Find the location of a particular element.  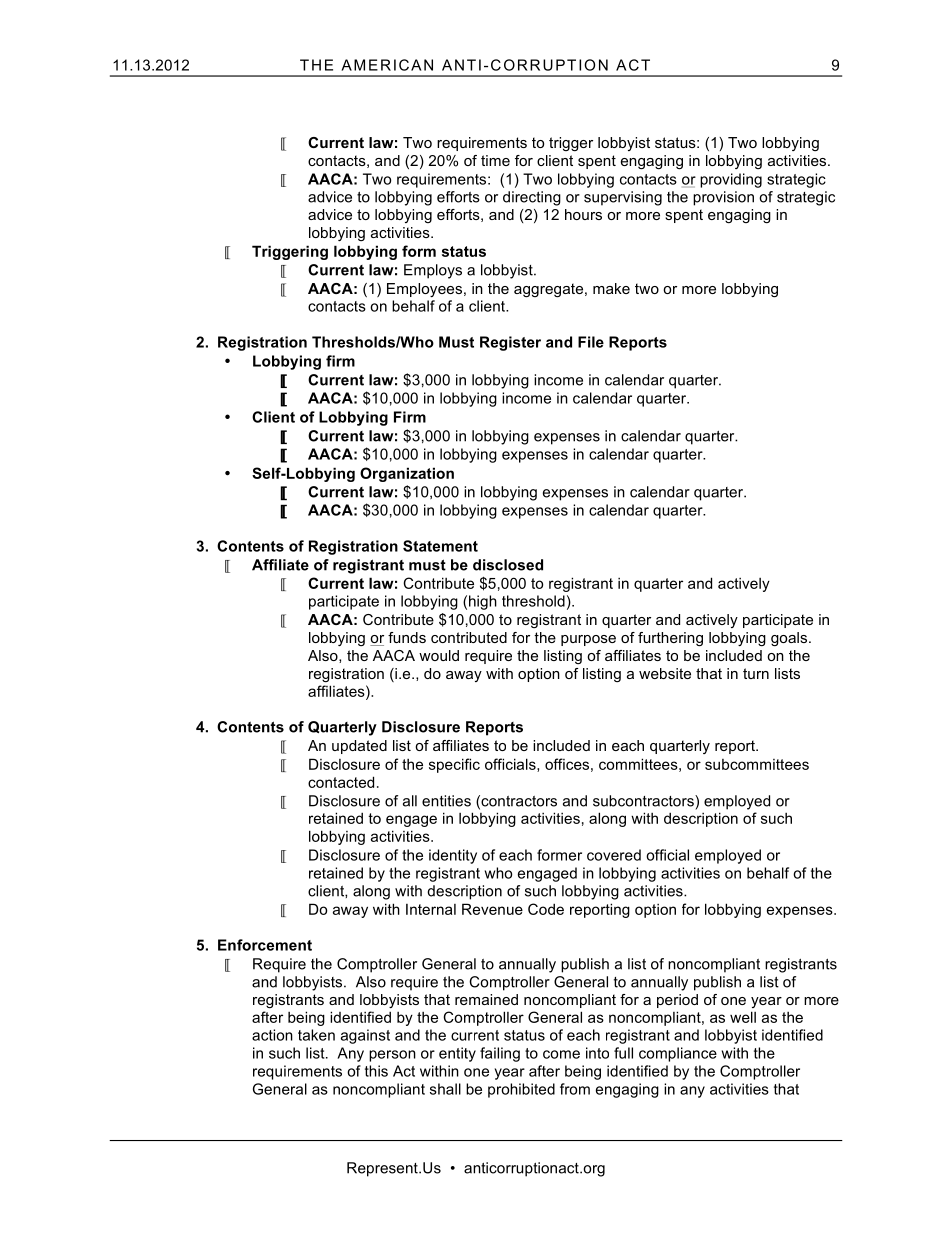

taken is located at coordinates (316, 1035).
